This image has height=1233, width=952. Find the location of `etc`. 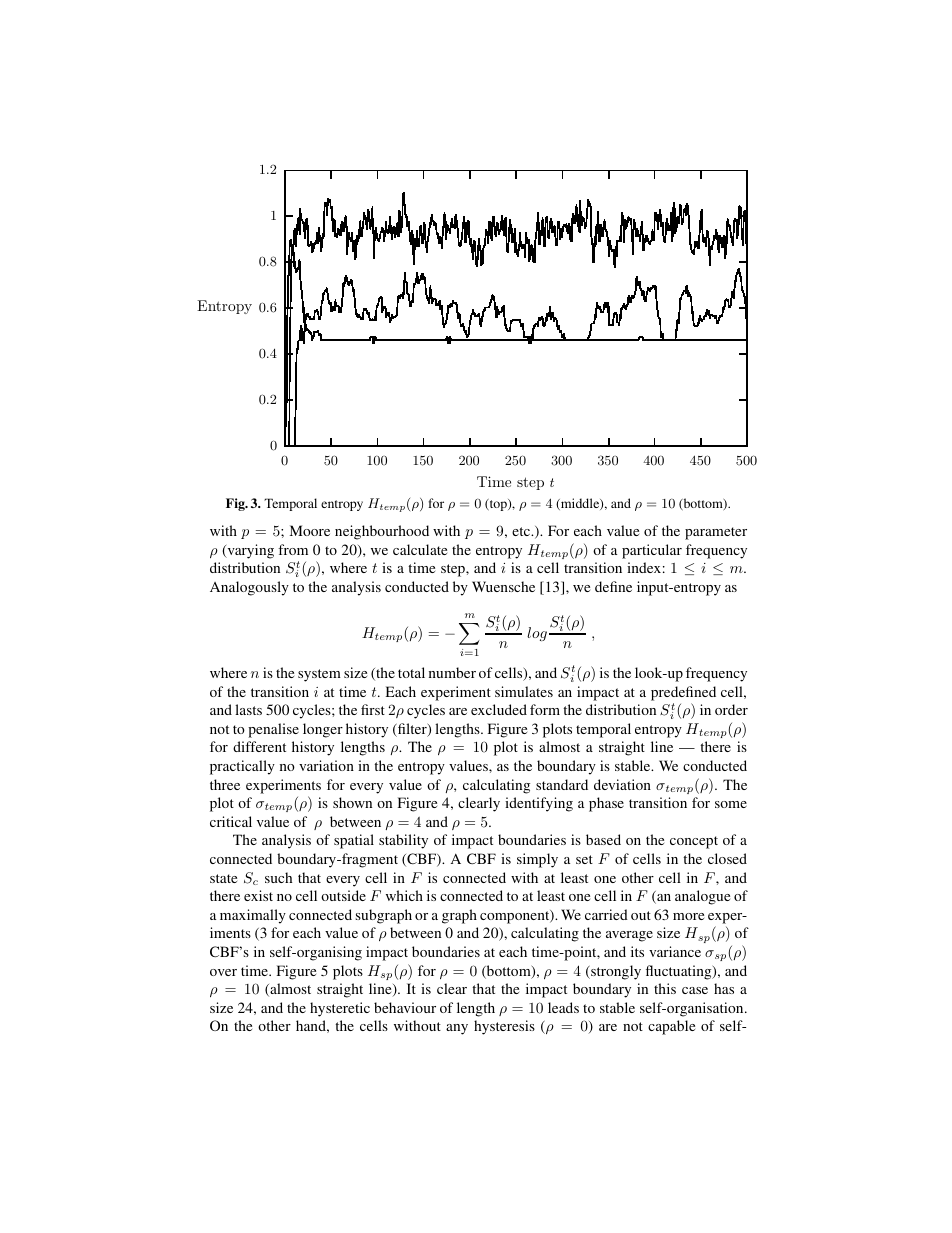

etc is located at coordinates (522, 531).
